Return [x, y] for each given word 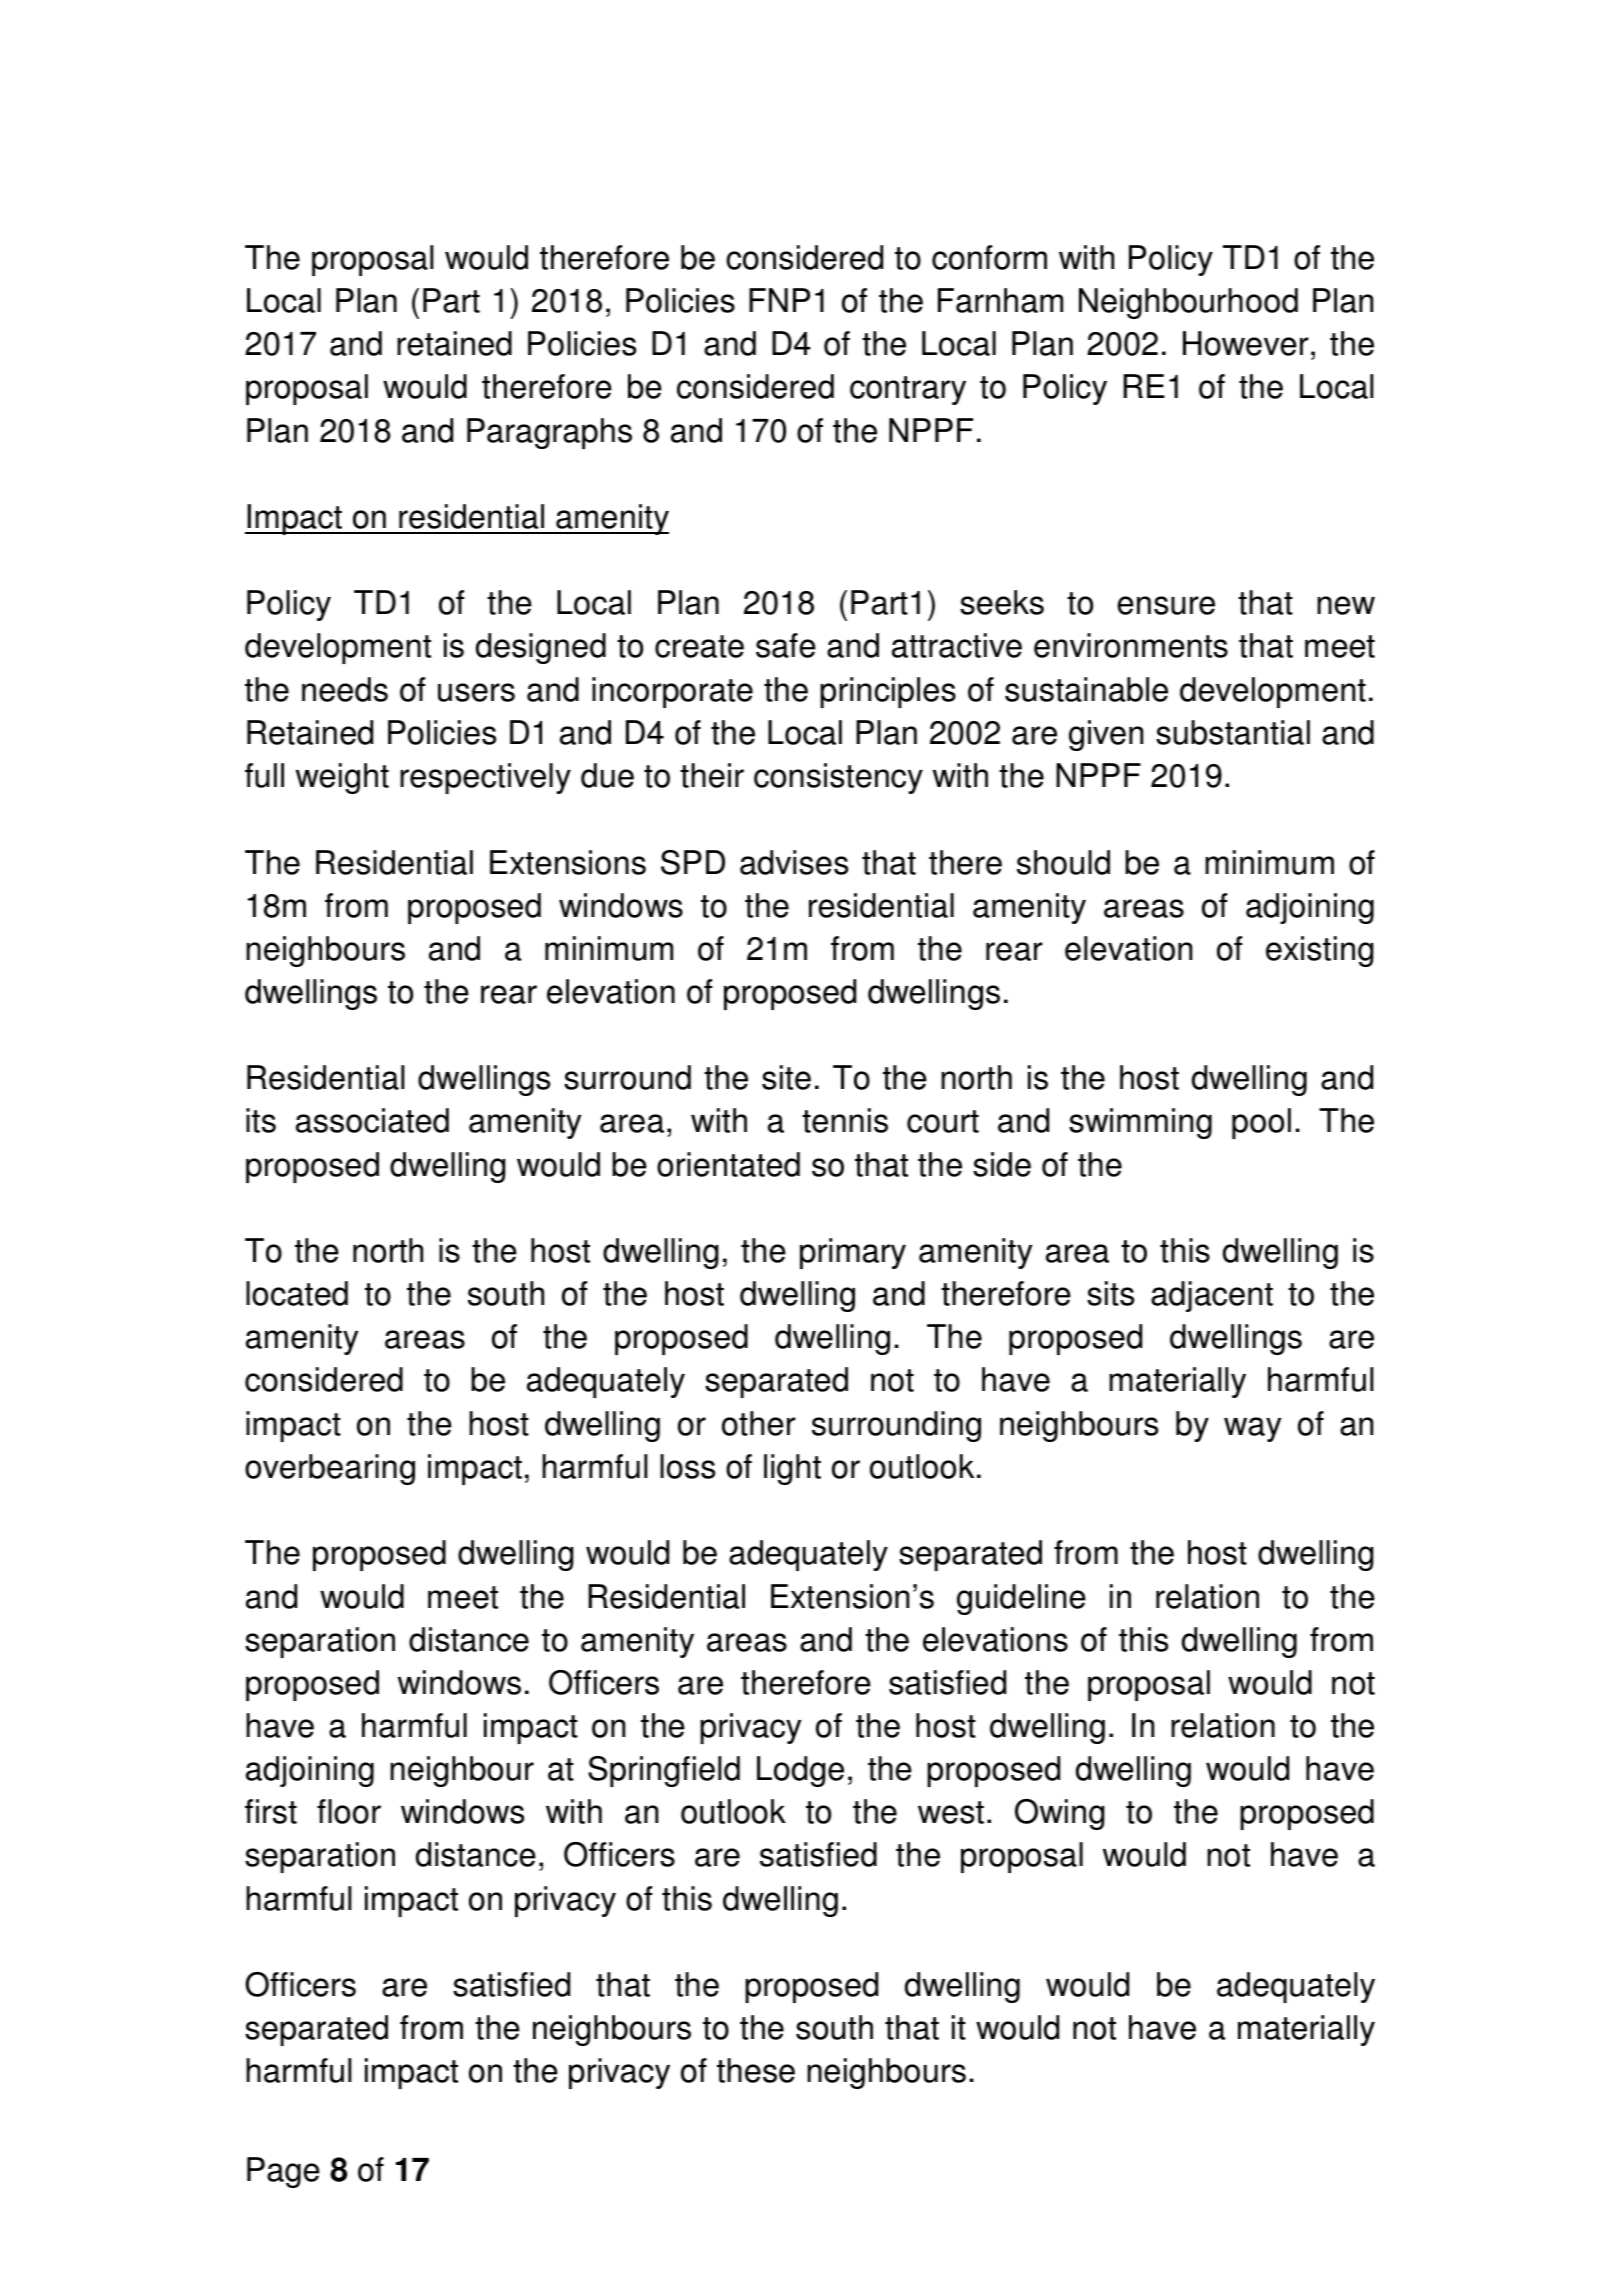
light [792, 1469]
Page [283, 2172]
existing [1320, 951]
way [1252, 1429]
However [1246, 343]
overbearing [330, 1469]
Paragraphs [549, 433]
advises [794, 862]
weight [342, 778]
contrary [908, 390]
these [756, 2070]
